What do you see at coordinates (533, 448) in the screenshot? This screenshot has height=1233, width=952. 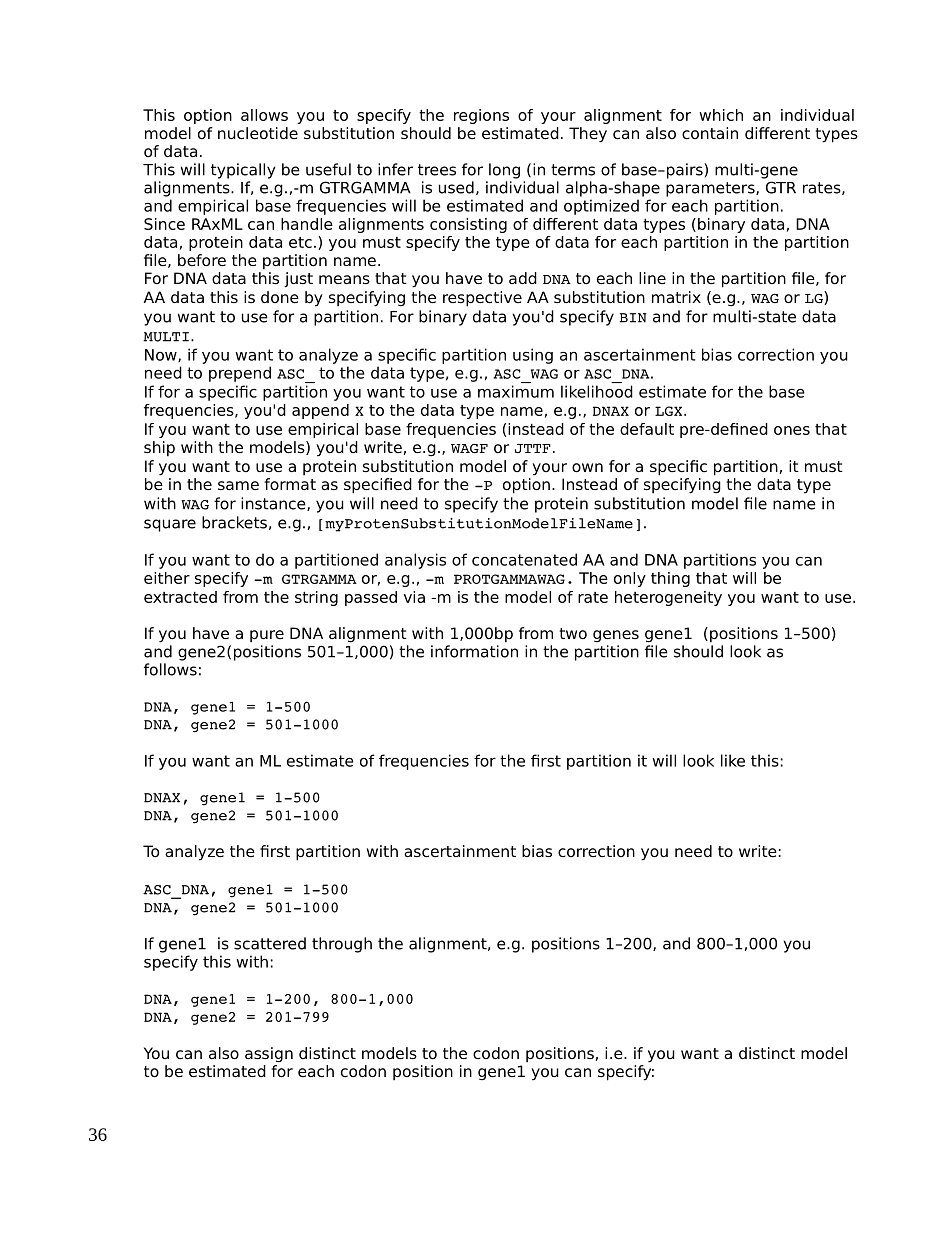 I see `JTTF` at bounding box center [533, 448].
